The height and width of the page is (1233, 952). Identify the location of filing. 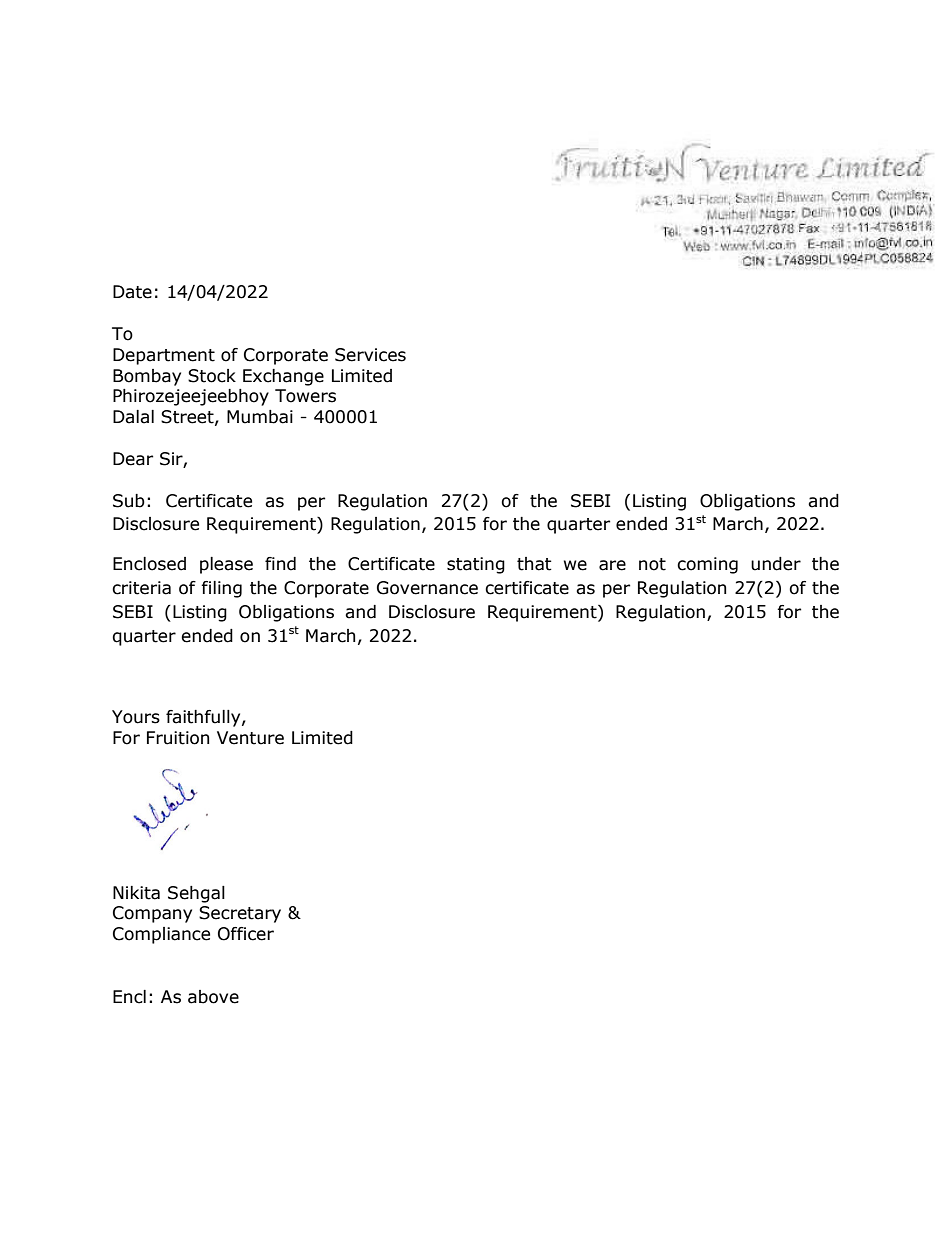
(221, 589).
